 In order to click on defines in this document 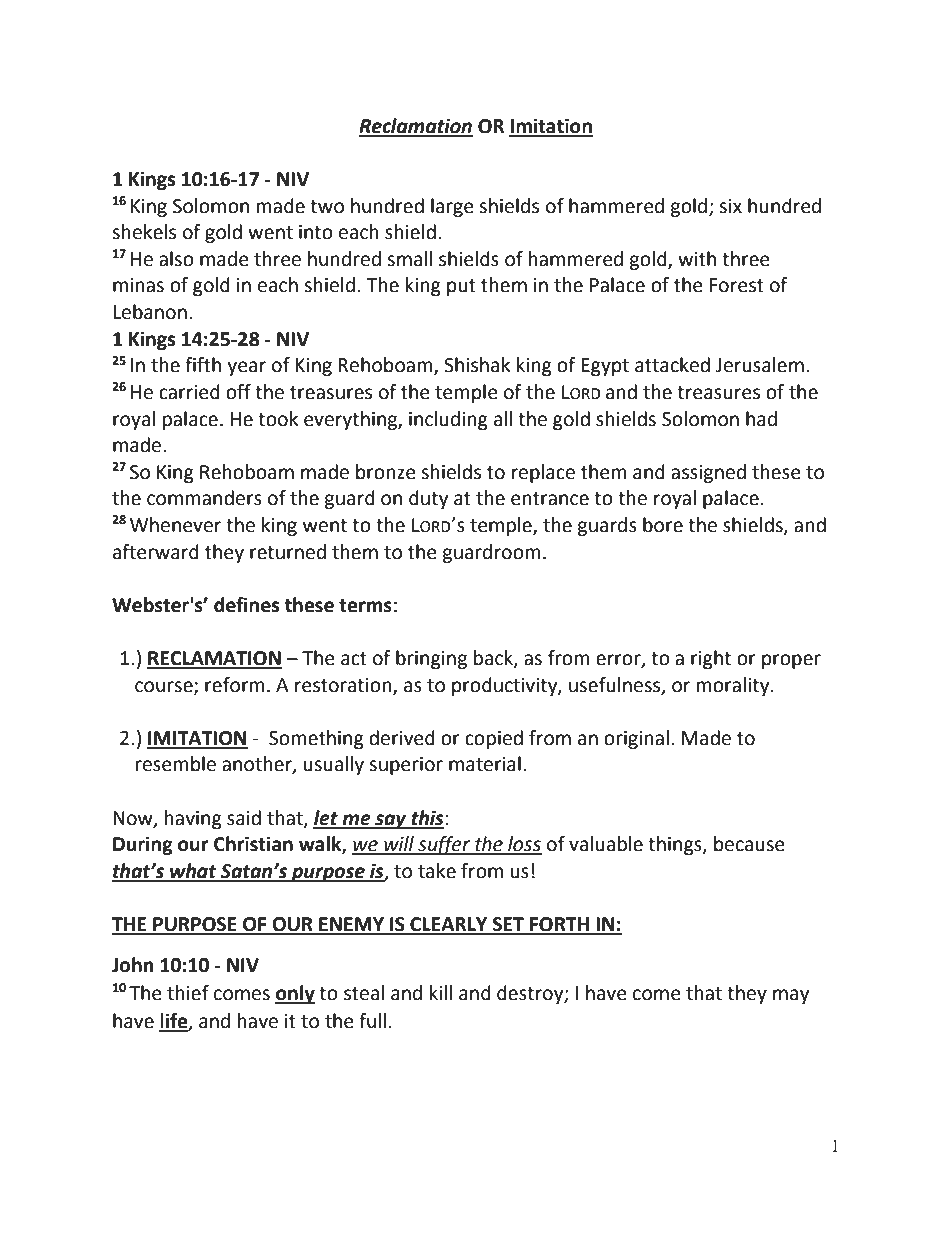, I will do `click(246, 605)`.
